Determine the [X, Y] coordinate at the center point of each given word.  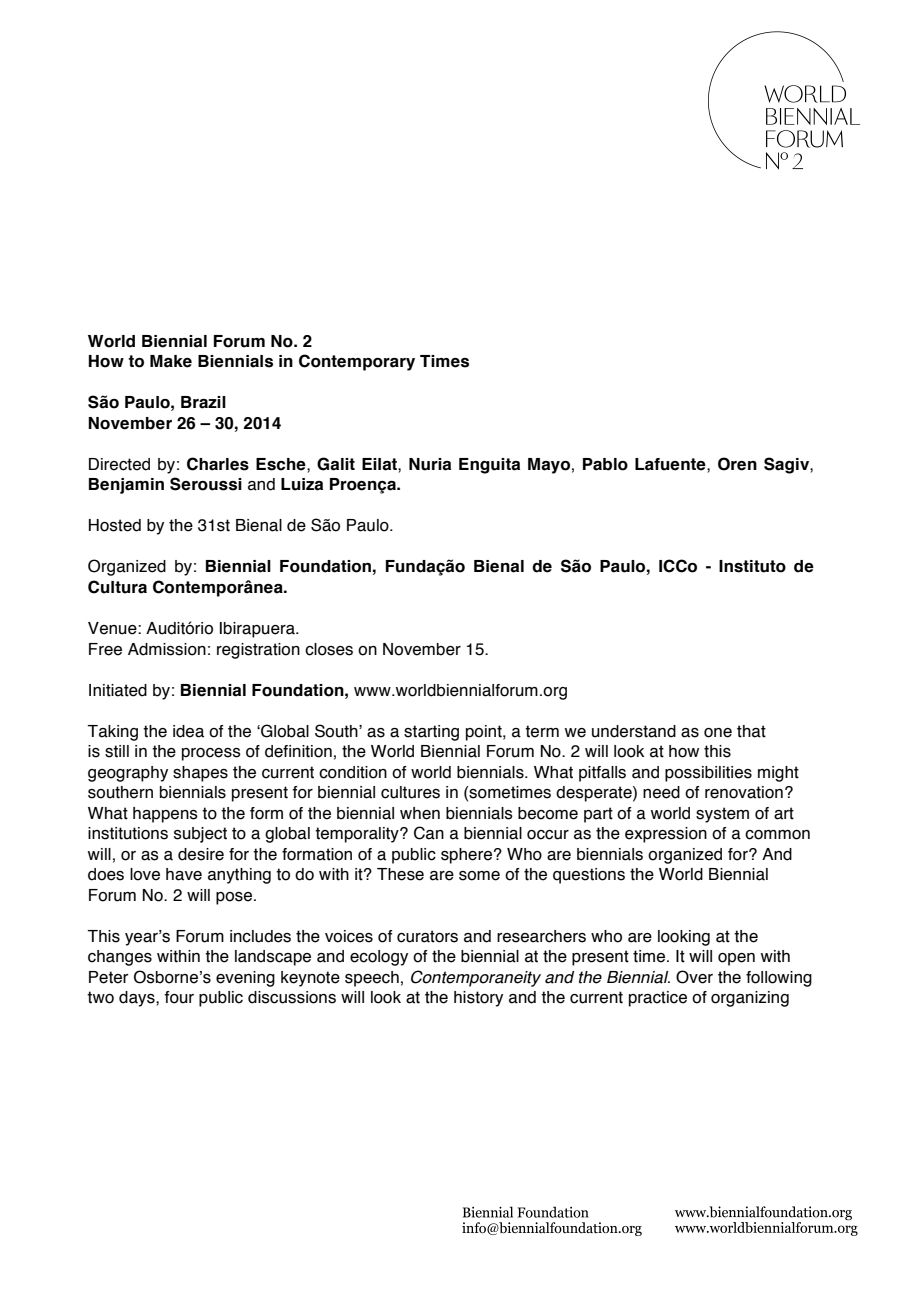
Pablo [605, 464]
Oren [737, 464]
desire [201, 854]
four [179, 997]
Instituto [752, 566]
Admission [167, 649]
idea [188, 731]
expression [666, 835]
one [718, 733]
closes [329, 649]
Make [171, 361]
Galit [336, 464]
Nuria [430, 464]
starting [431, 733]
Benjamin [126, 486]
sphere [468, 856]
